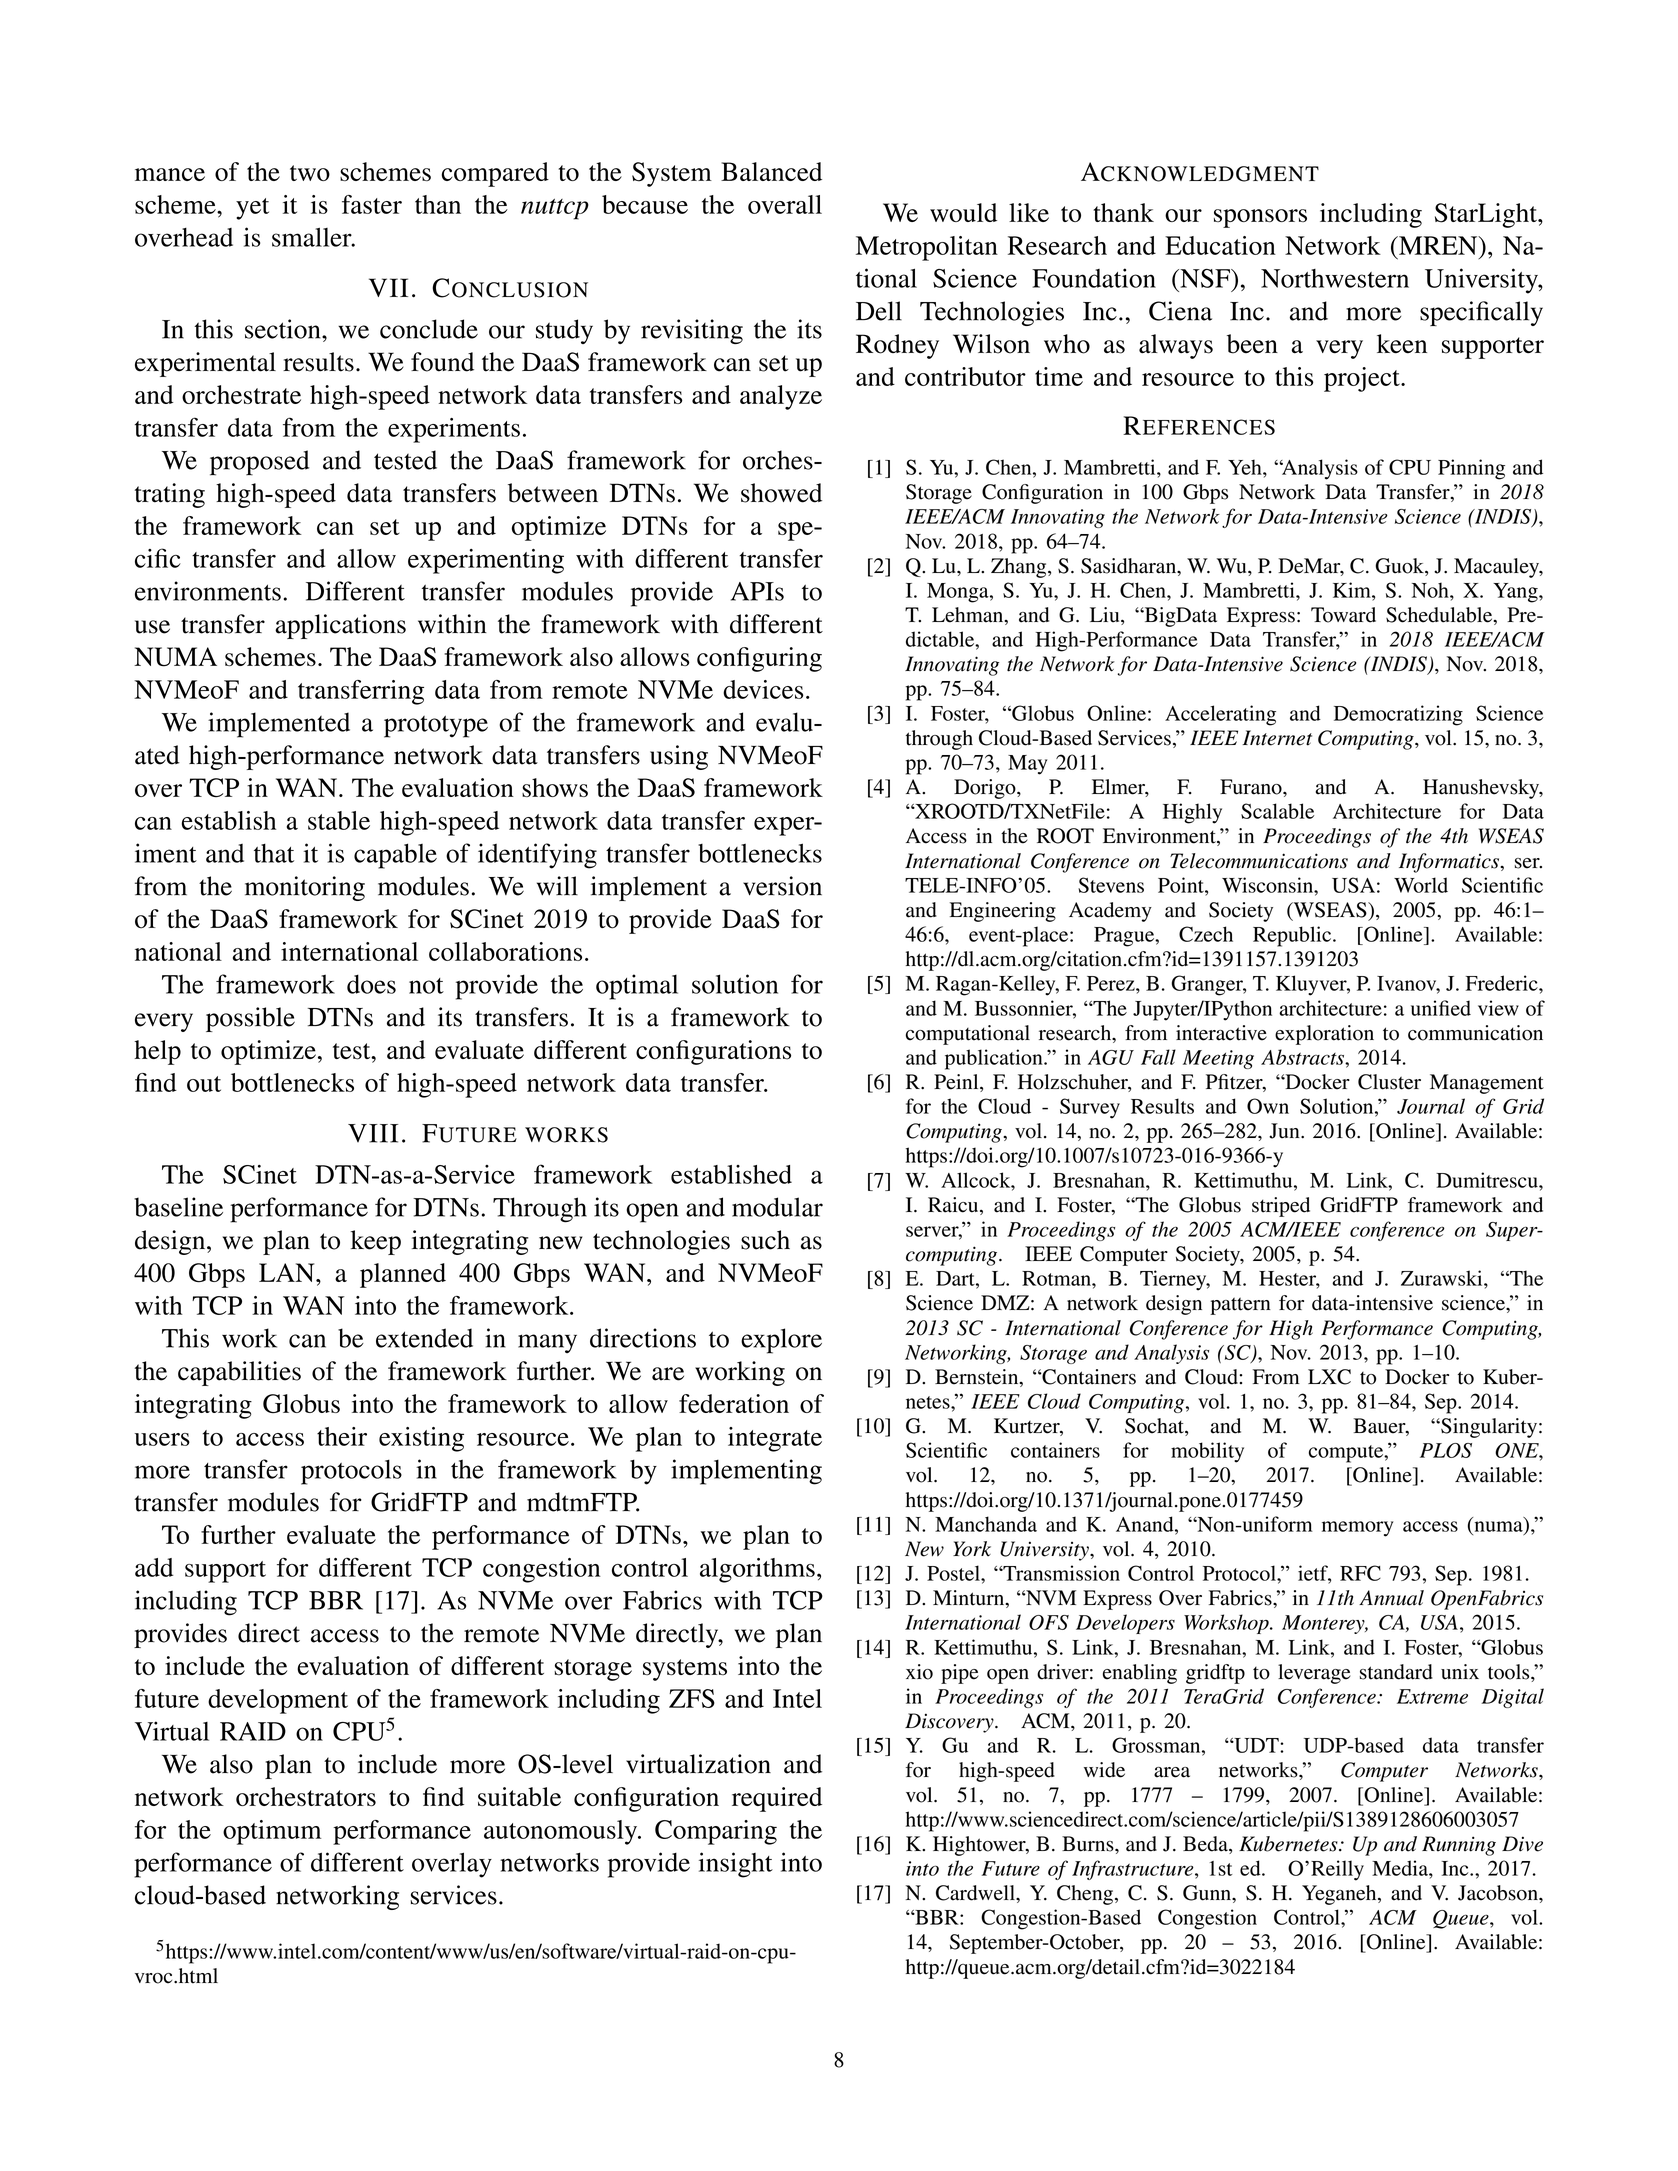  Describe the element at coordinates (1446, 1450) in the screenshot. I see `PLOS` at that location.
